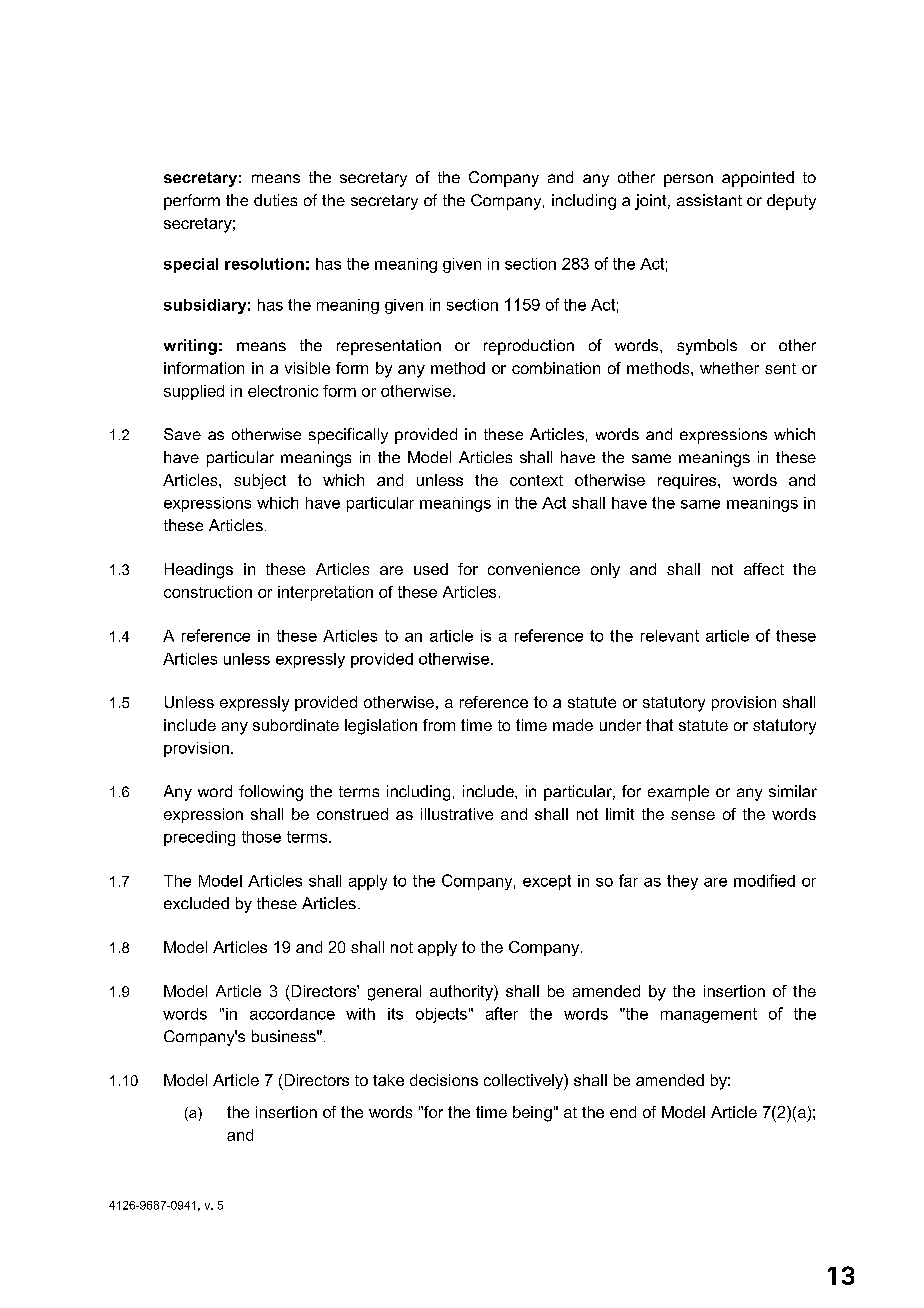 This page has height=1308, width=924. I want to click on accordance, so click(292, 1014).
